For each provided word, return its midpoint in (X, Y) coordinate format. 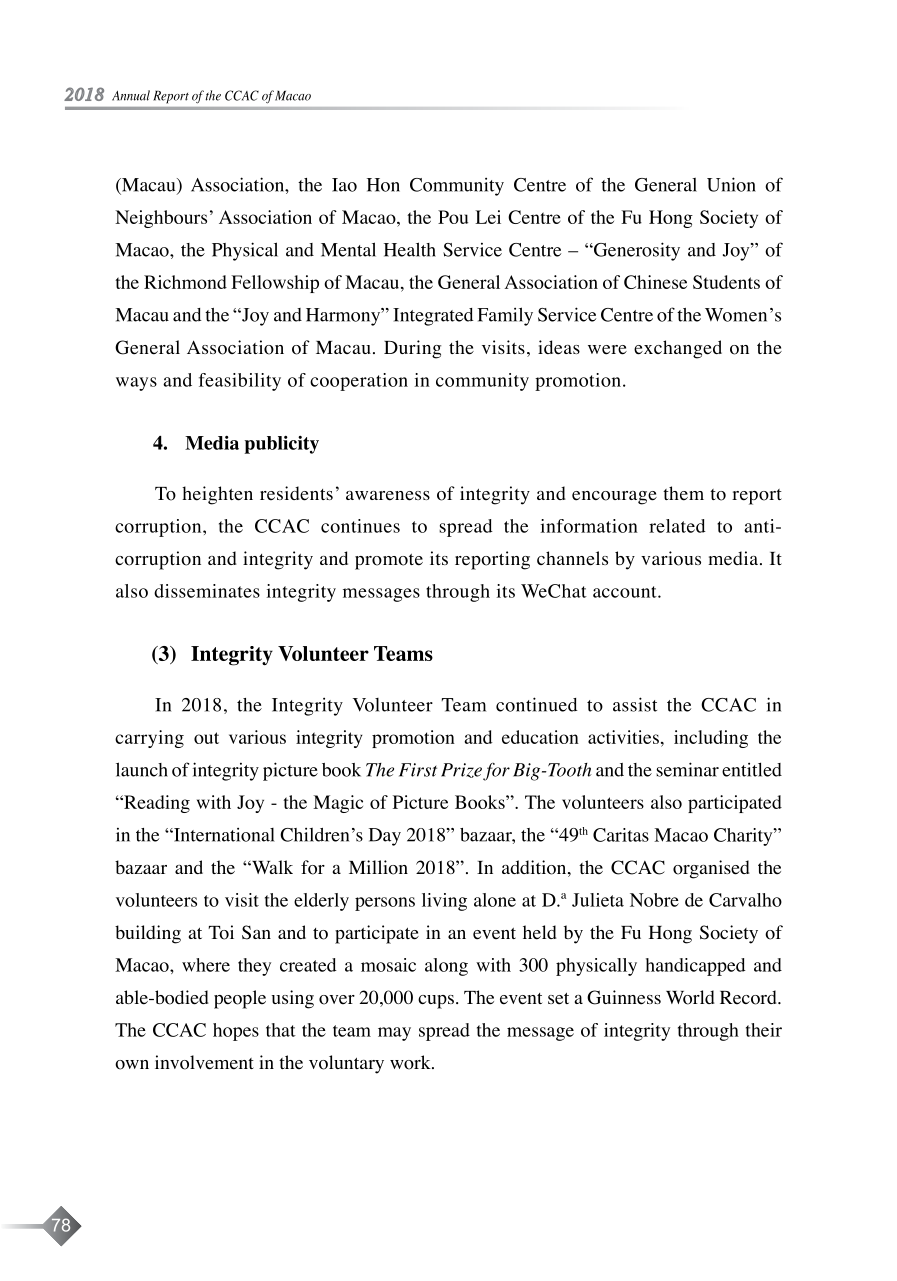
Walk (271, 867)
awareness (388, 496)
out (206, 738)
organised (711, 869)
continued (537, 704)
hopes (236, 1032)
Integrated (433, 317)
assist (635, 704)
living (444, 902)
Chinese (655, 282)
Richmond (185, 282)
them (683, 493)
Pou (453, 217)
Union (731, 184)
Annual (131, 95)
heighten (217, 495)
